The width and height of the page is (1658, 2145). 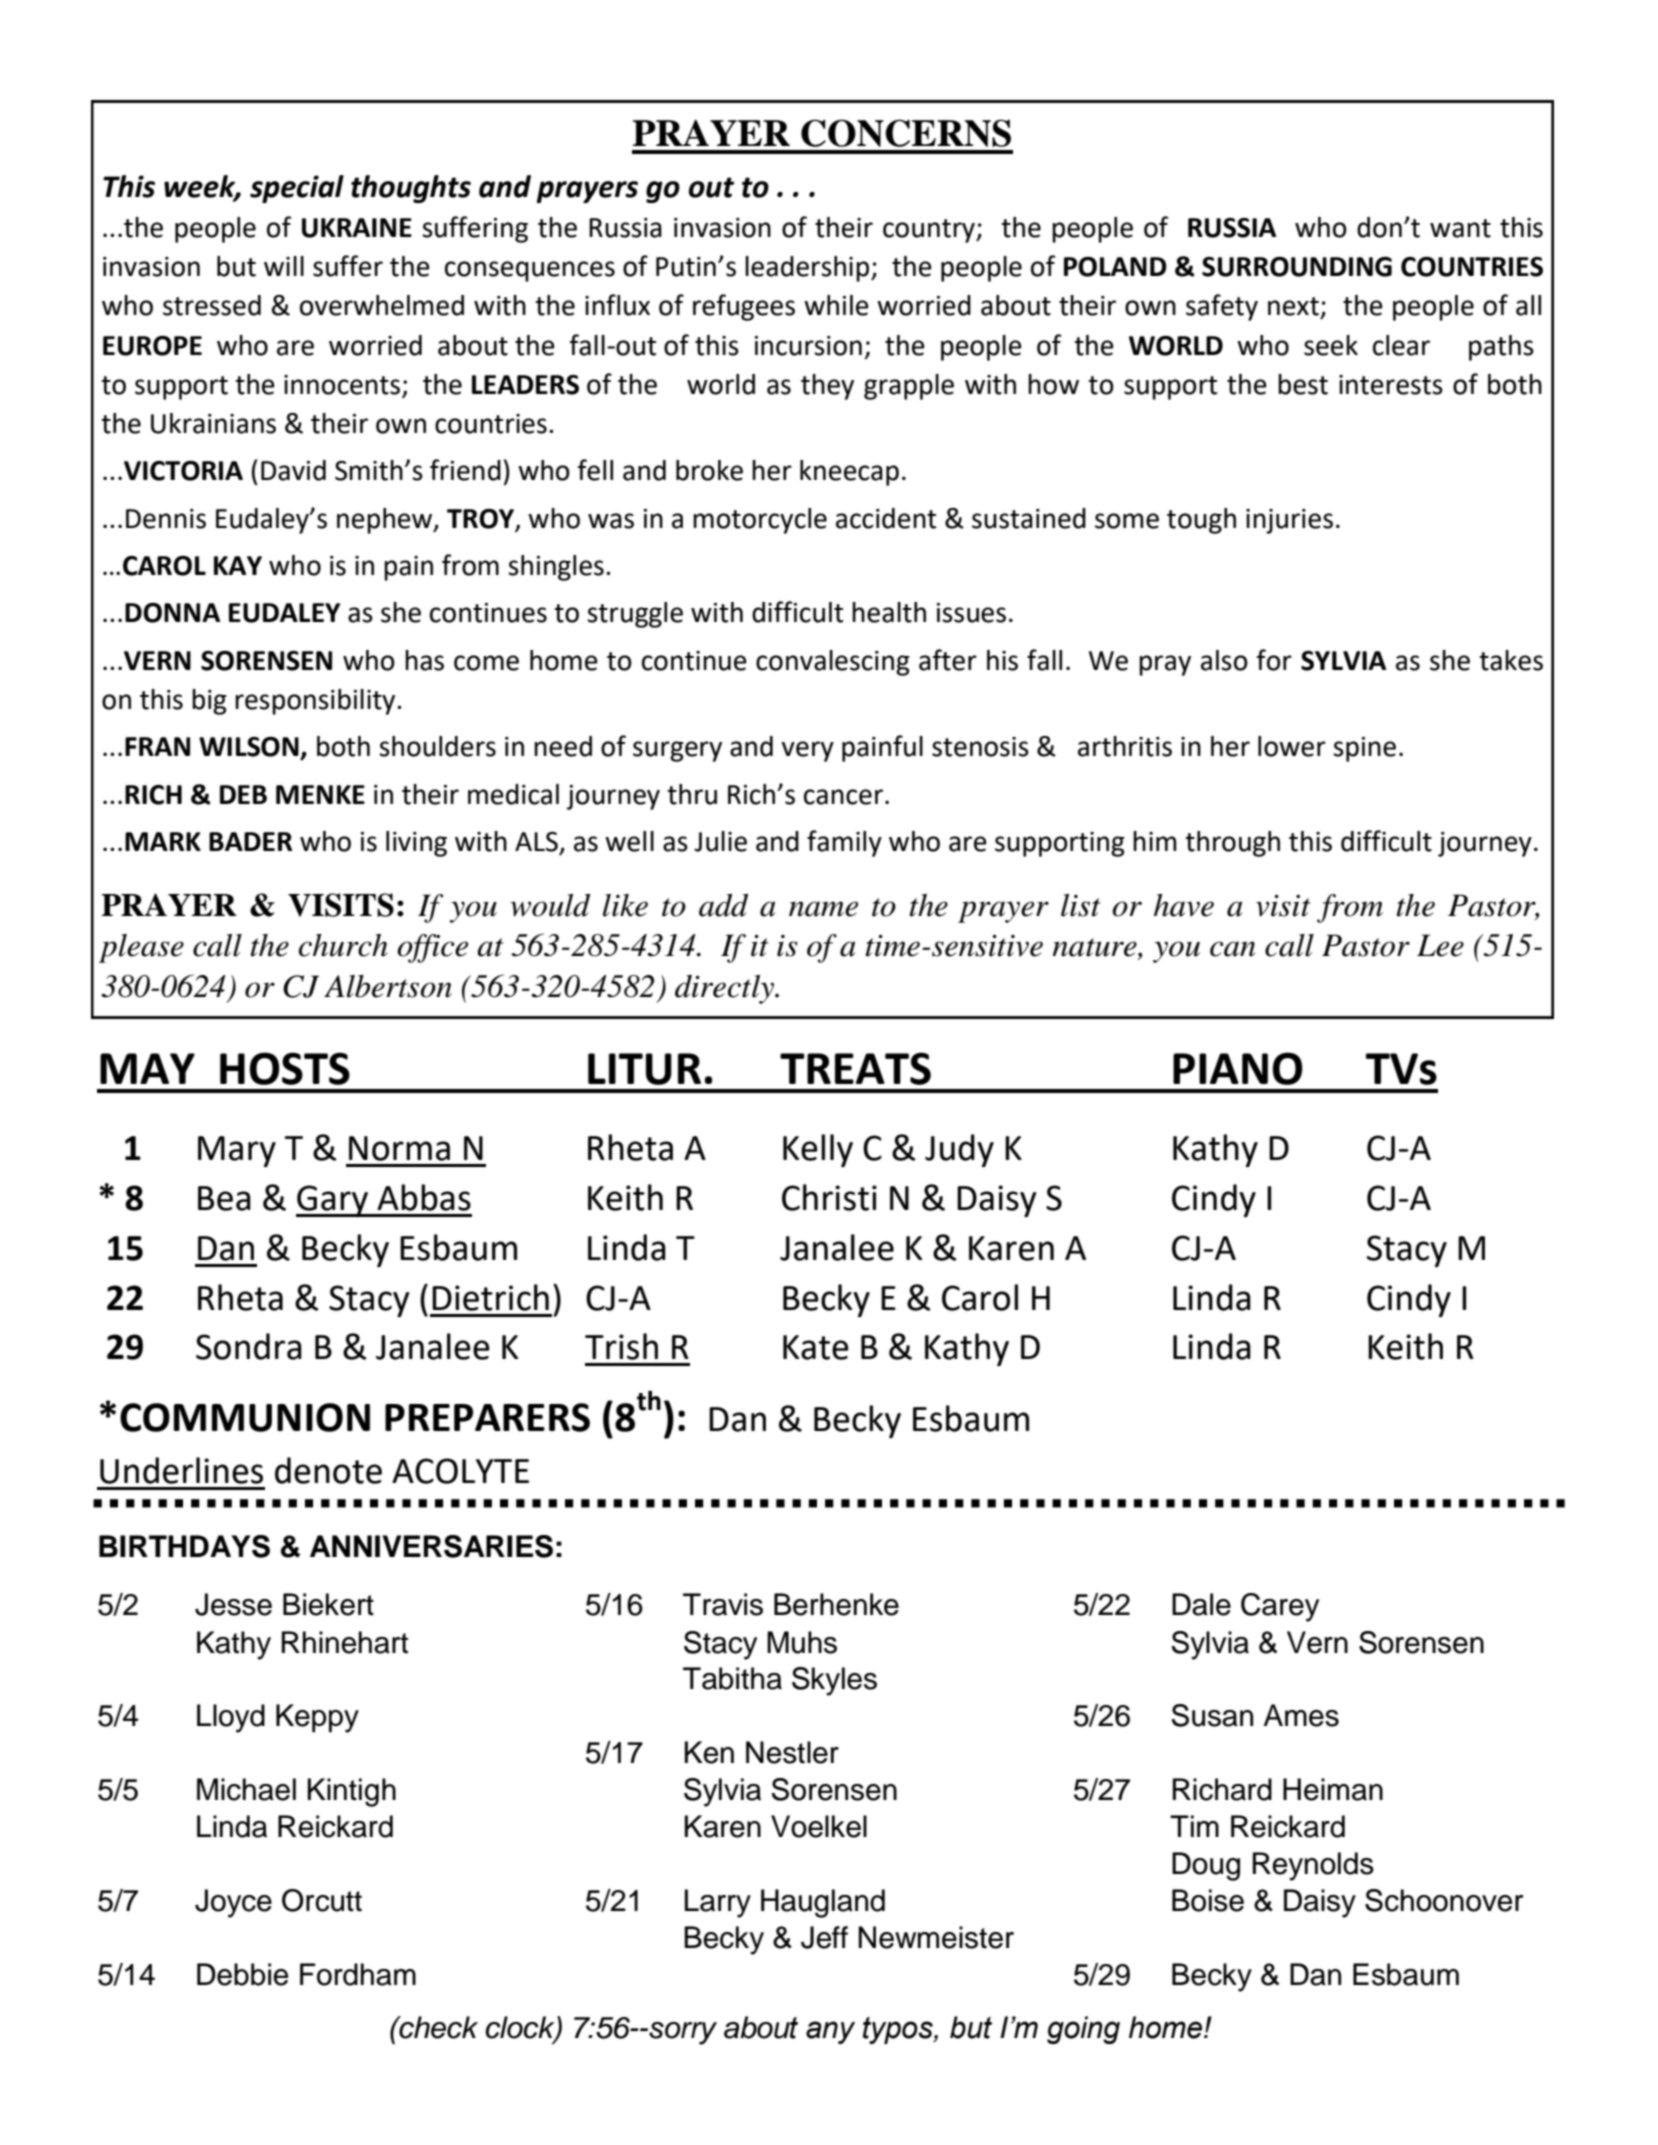 I want to click on Jeff, so click(x=824, y=1937).
